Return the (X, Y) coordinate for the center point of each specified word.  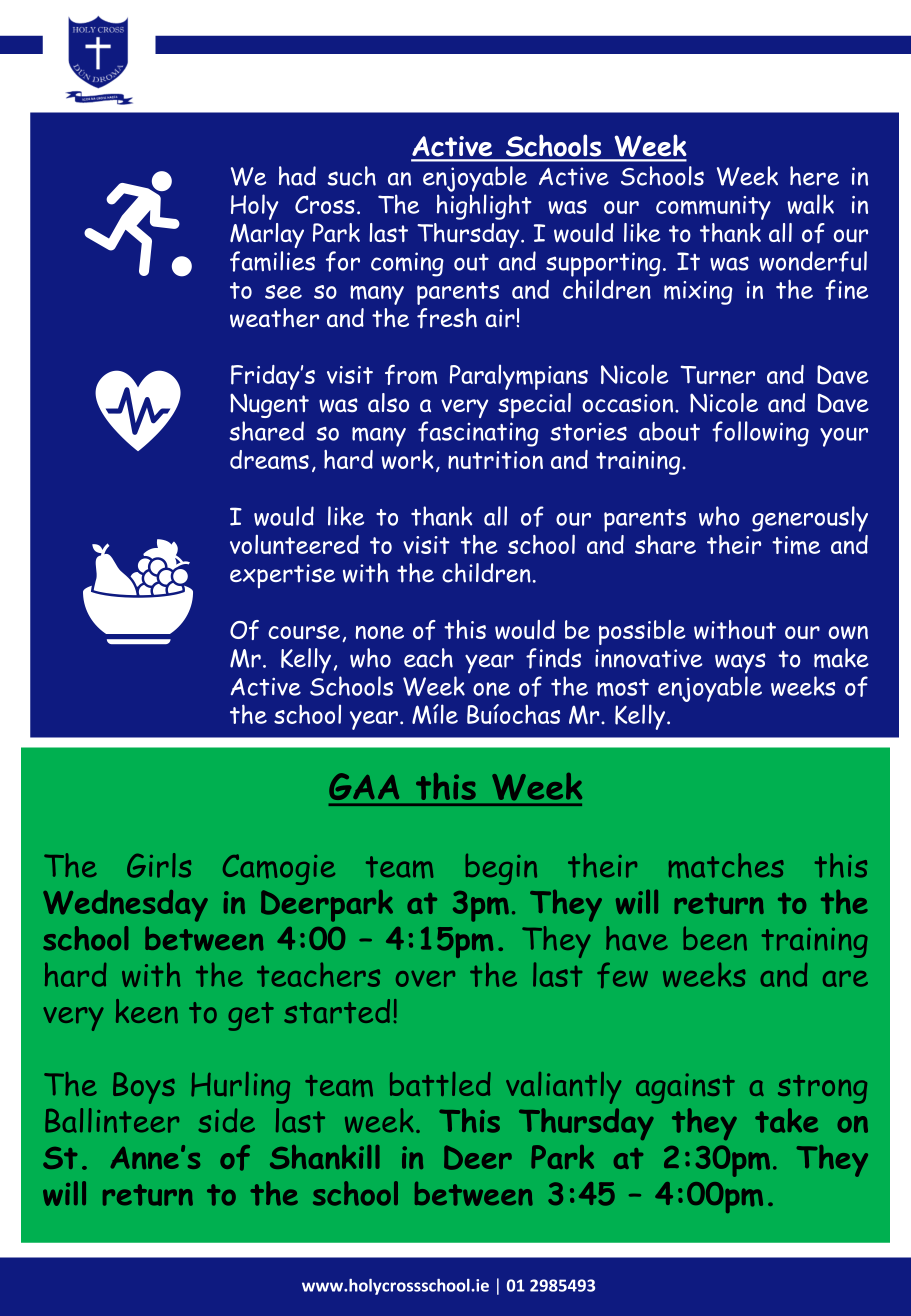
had (297, 176)
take (786, 1120)
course (304, 632)
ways (740, 663)
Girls (159, 865)
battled (440, 1084)
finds (553, 658)
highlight (484, 207)
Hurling (240, 1088)
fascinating (478, 434)
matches (726, 865)
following (760, 434)
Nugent (269, 406)
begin (501, 869)
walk (810, 204)
